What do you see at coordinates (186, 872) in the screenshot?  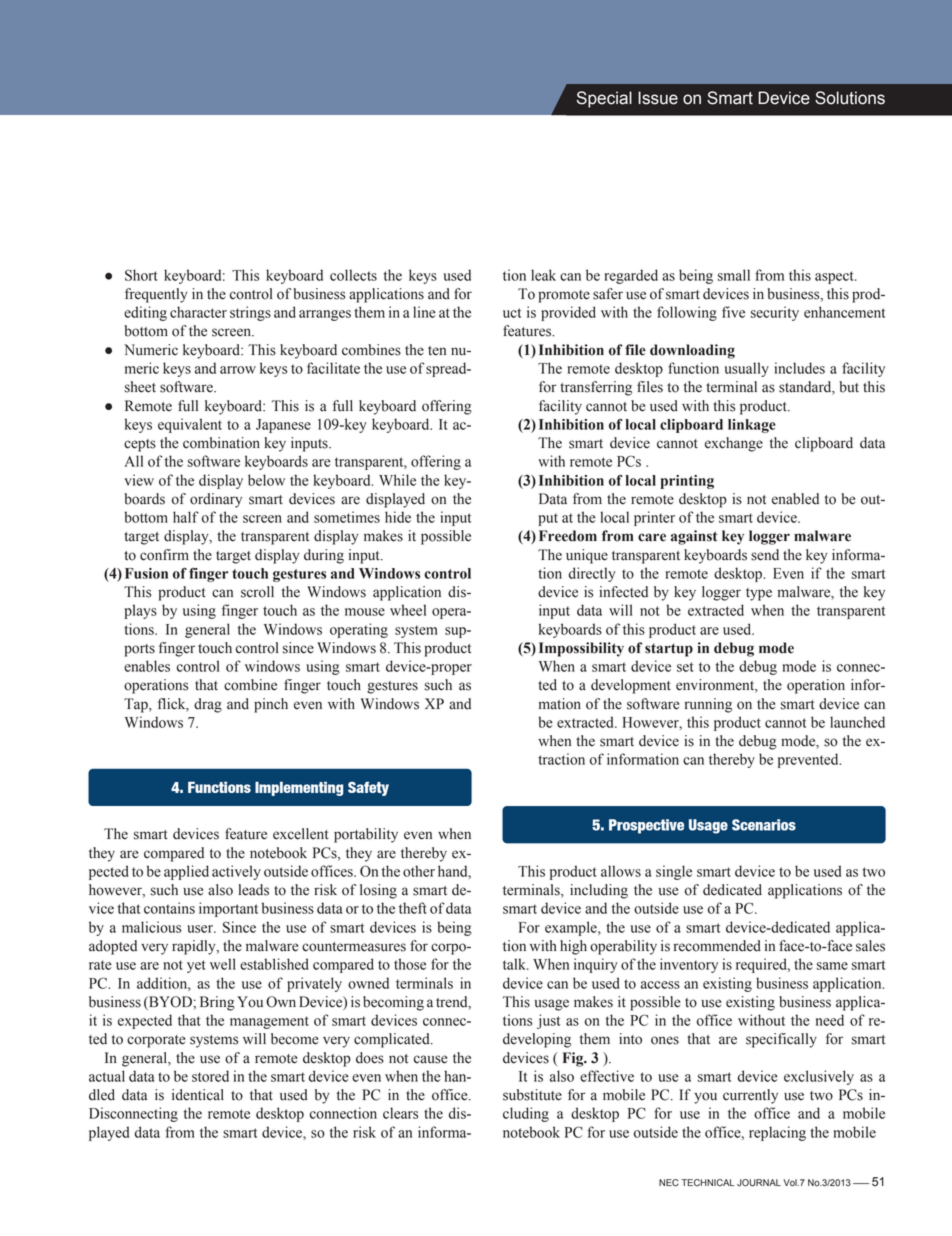 I see `applied` at bounding box center [186, 872].
